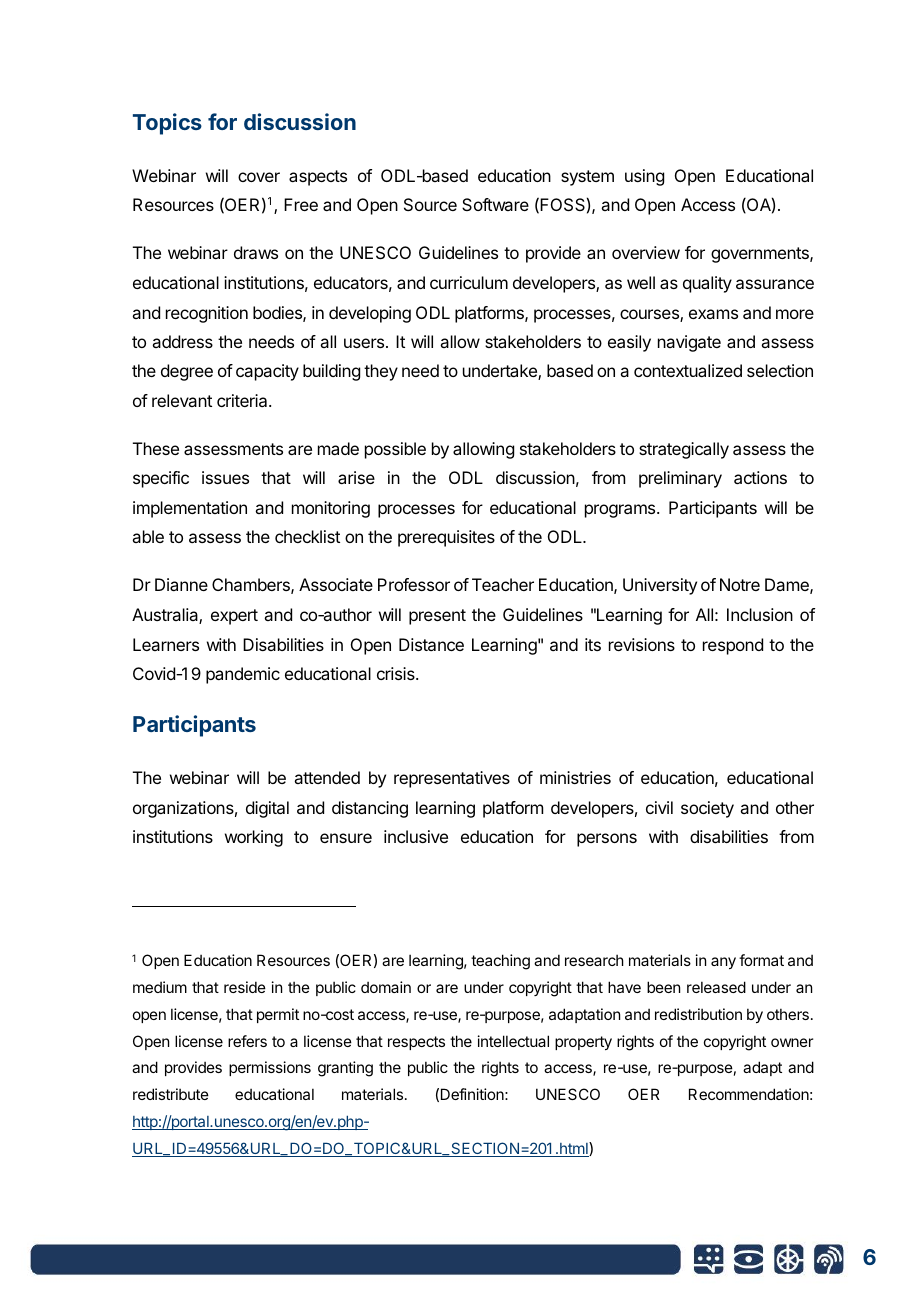 This screenshot has width=924, height=1308. I want to click on digital, so click(267, 809).
